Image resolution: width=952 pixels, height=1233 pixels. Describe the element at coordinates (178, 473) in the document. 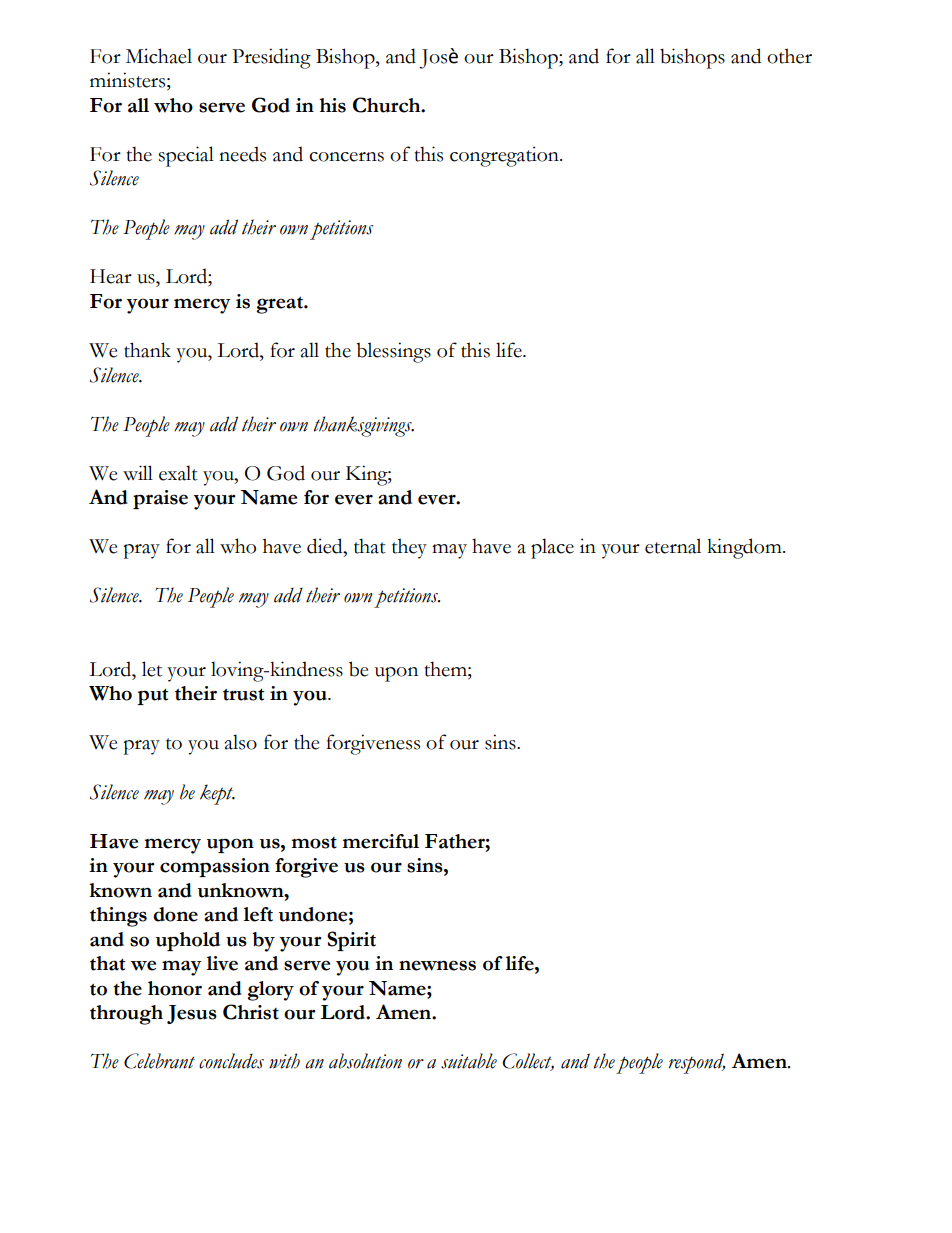

I see `exalt` at that location.
